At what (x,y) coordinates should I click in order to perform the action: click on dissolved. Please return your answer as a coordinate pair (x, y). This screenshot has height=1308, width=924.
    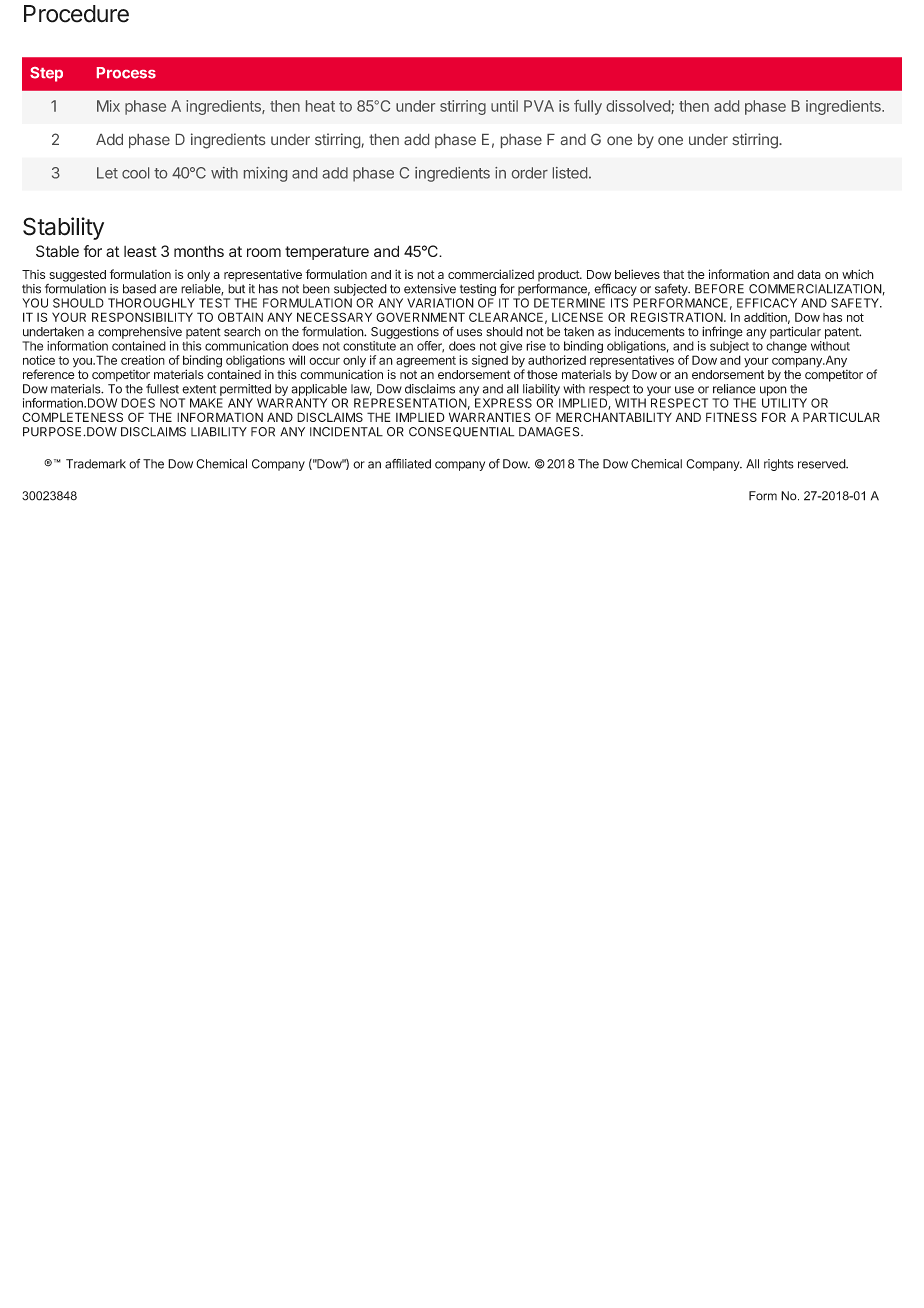
    Looking at the image, I should click on (639, 107).
